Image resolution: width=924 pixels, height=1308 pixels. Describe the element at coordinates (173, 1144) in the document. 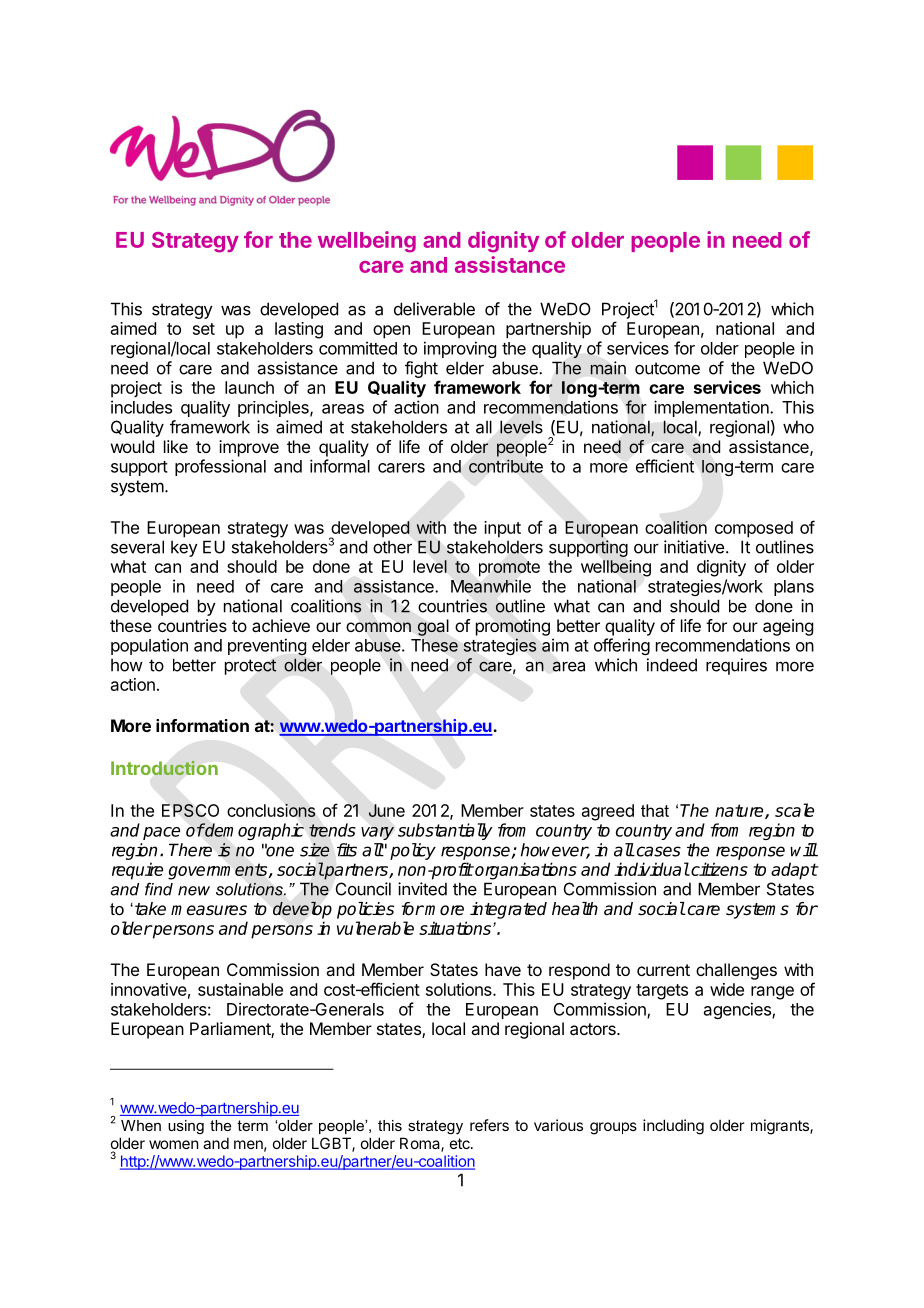

I see `women` at that location.
